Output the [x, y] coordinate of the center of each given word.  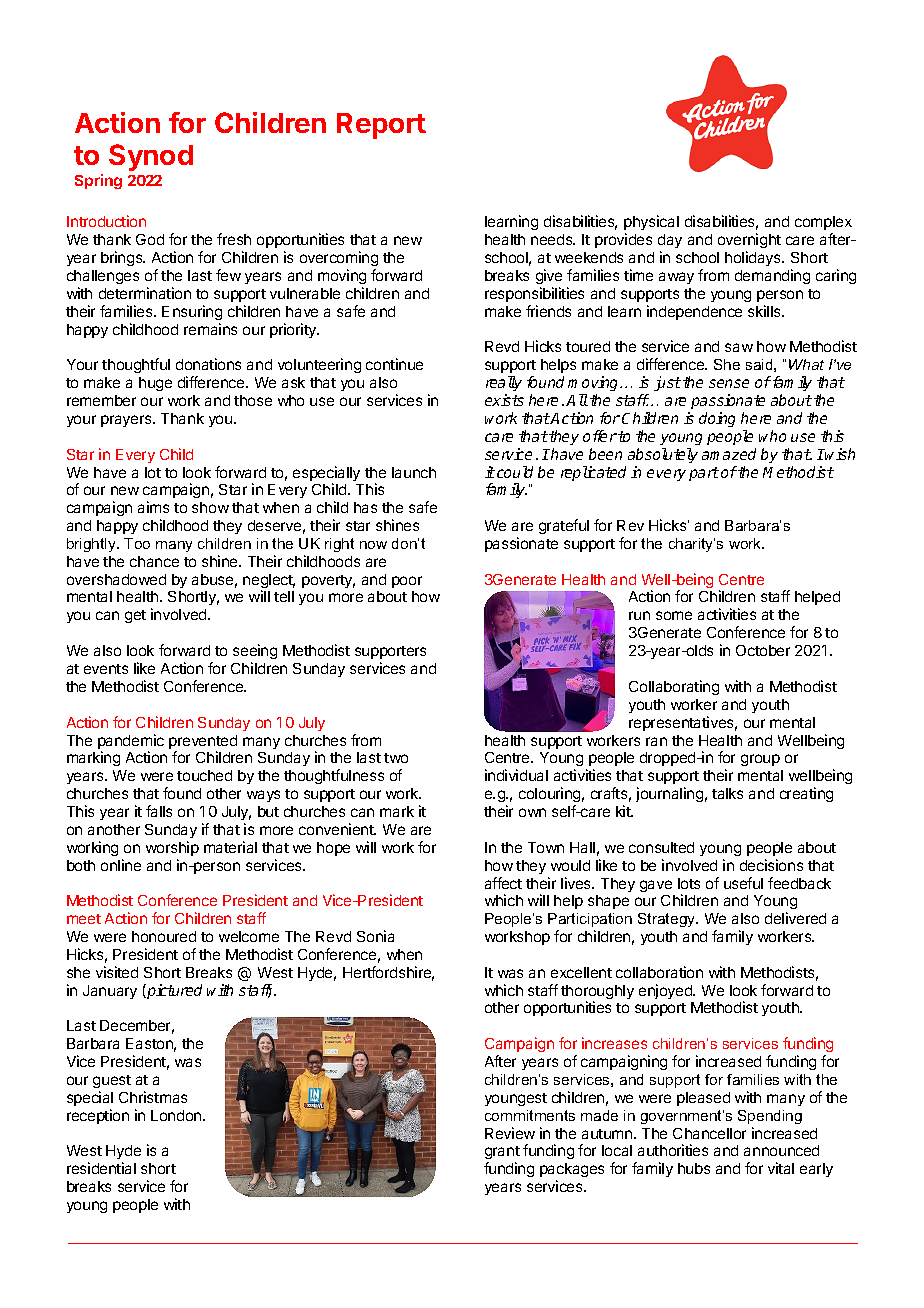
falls [159, 811]
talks [727, 793]
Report [381, 126]
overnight [749, 242]
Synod [151, 157]
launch [414, 472]
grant [502, 1154]
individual [516, 775]
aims [153, 507]
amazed [729, 454]
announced [781, 1150]
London [177, 1115]
